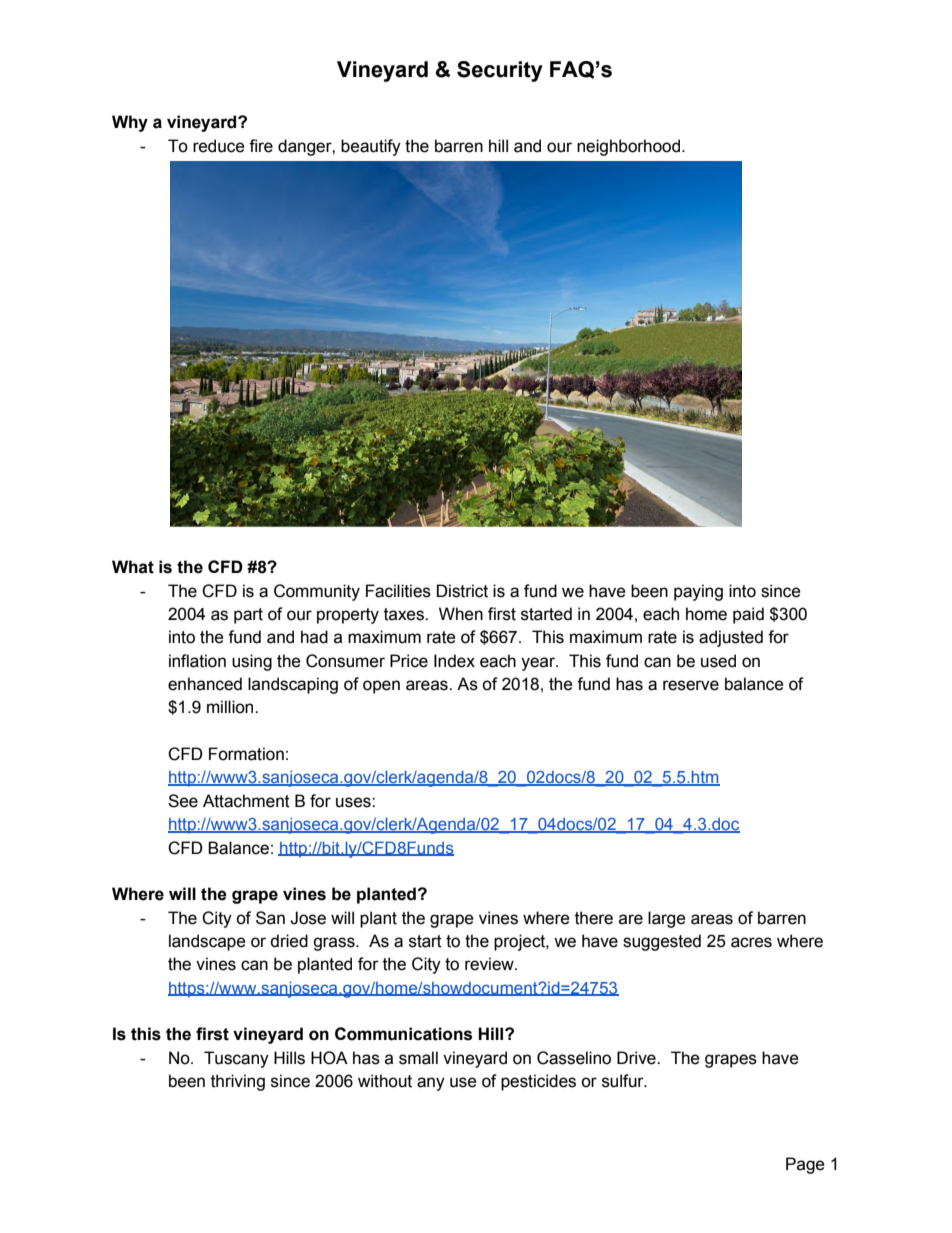  Describe the element at coordinates (238, 1082) in the screenshot. I see `thriving` at that location.
